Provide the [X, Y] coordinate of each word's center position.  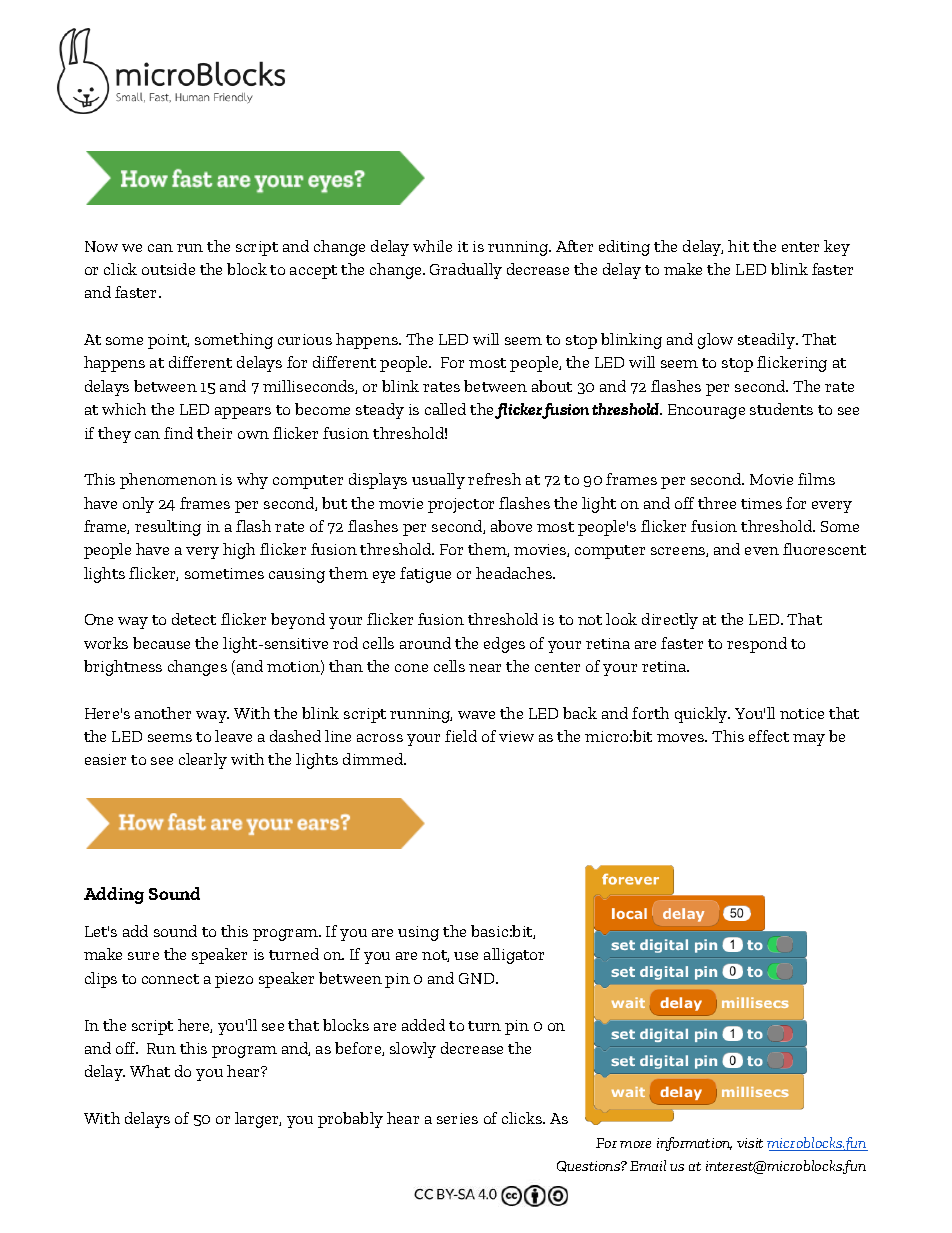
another [163, 713]
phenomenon [168, 481]
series [457, 1118]
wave [476, 715]
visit [750, 1143]
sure [143, 956]
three [717, 503]
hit [738, 246]
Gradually [466, 271]
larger [258, 1120]
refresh [494, 479]
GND [478, 978]
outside [168, 269]
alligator [514, 956]
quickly [702, 715]
